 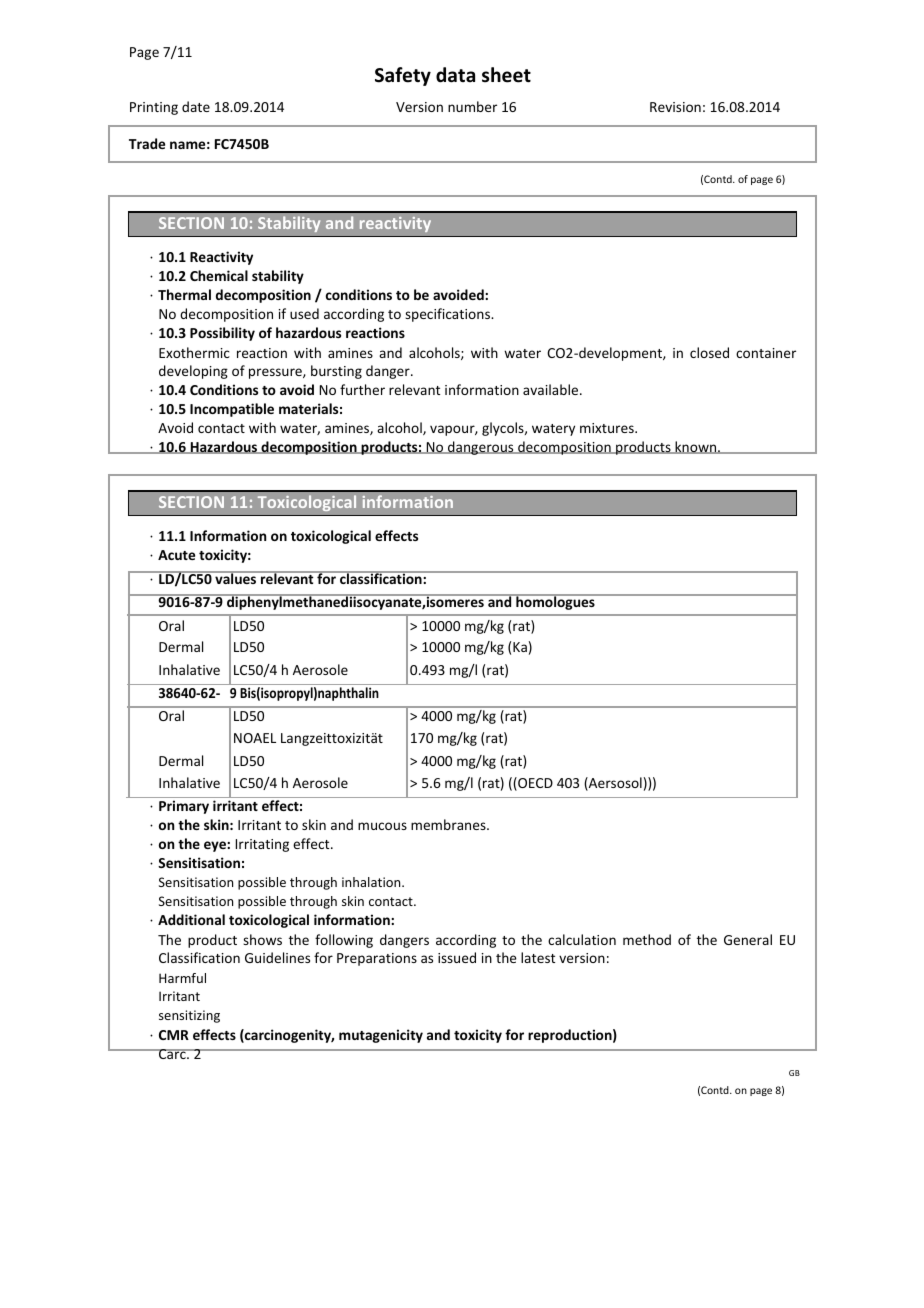 I want to click on OECD, so click(x=534, y=784).
